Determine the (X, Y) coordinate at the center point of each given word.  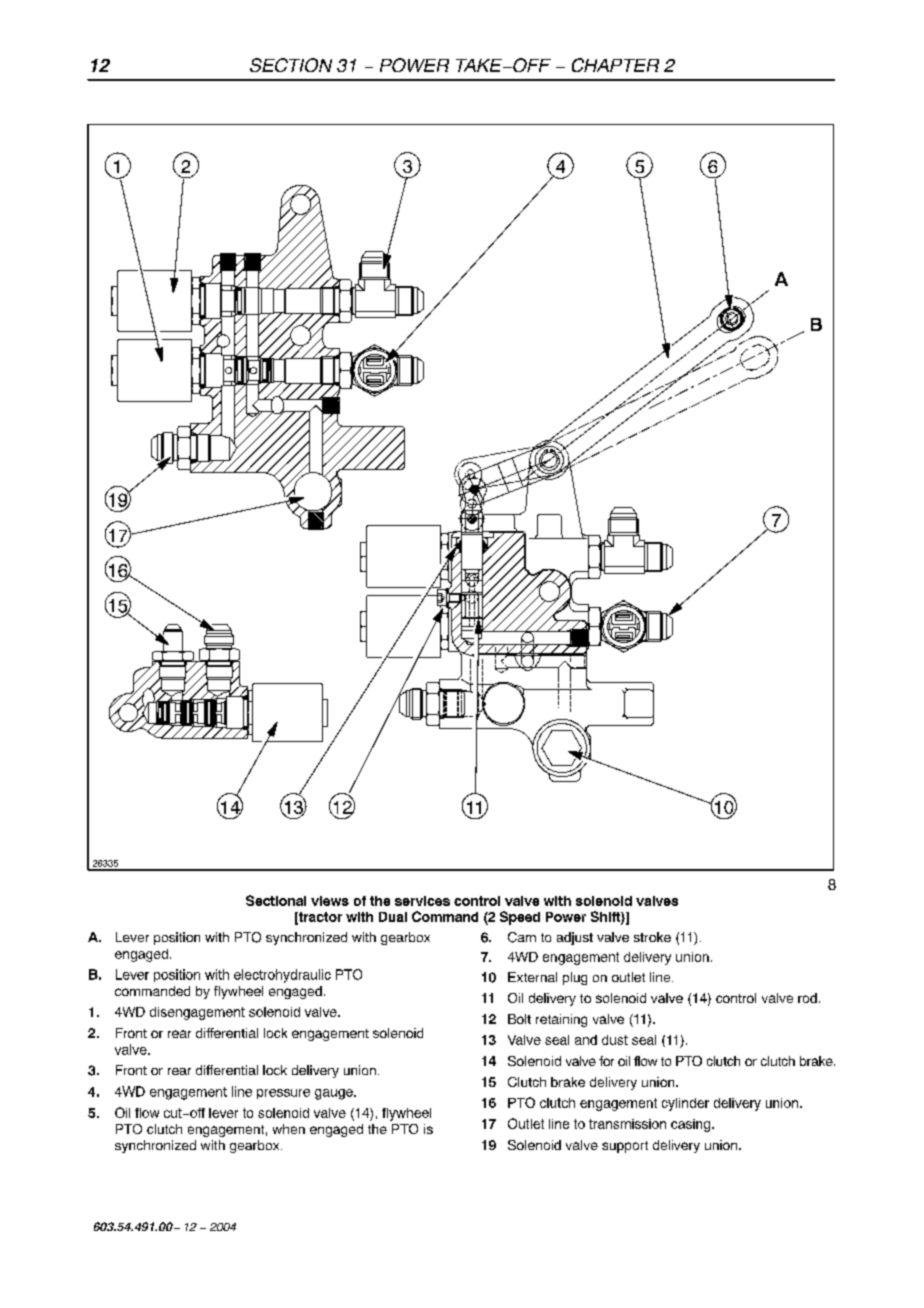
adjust (575, 938)
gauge (335, 1094)
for (606, 1061)
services (422, 901)
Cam (522, 937)
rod (807, 998)
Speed (520, 918)
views (330, 901)
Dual (393, 917)
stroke (652, 937)
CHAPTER (615, 65)
